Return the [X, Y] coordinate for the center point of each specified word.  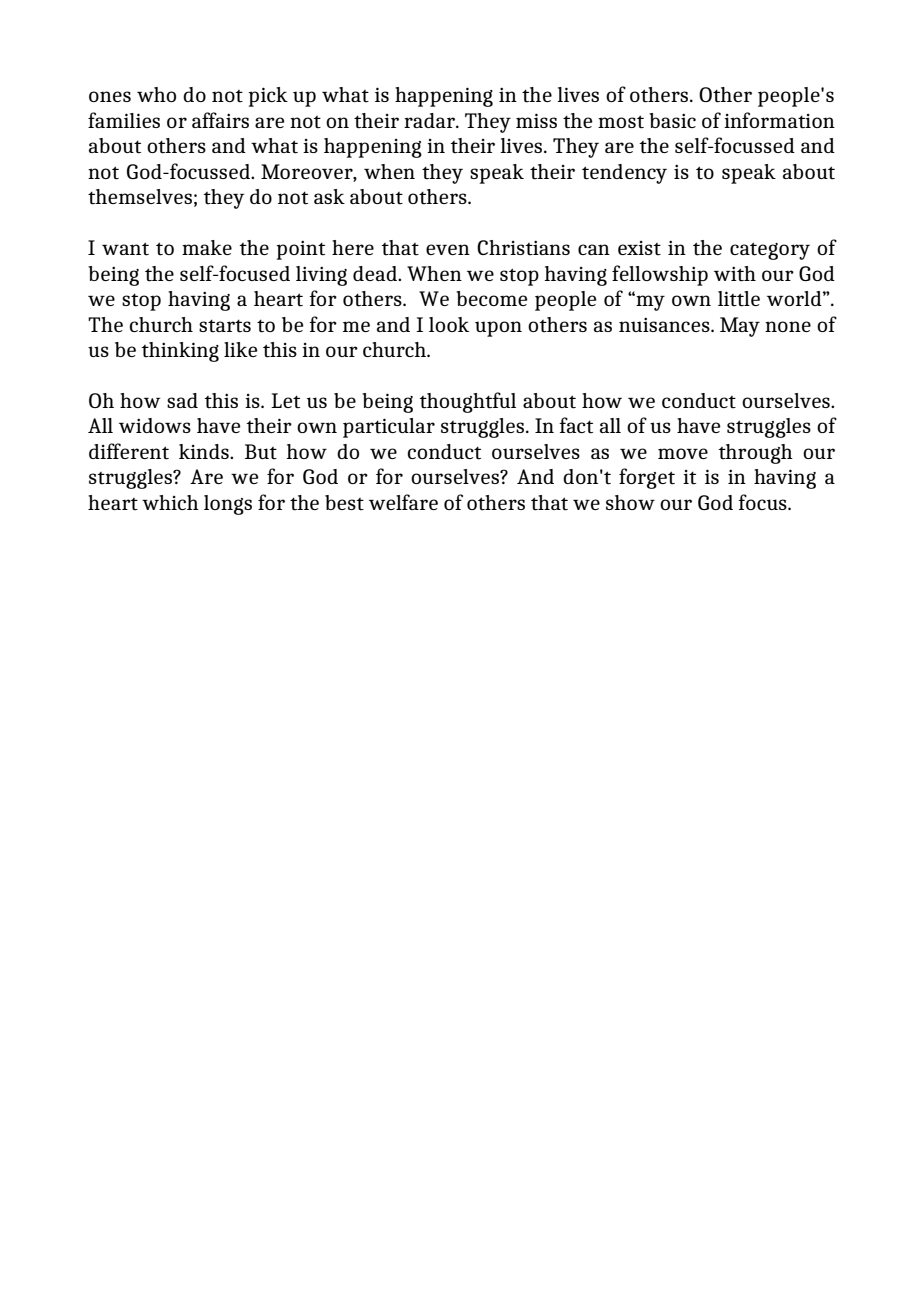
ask [329, 196]
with [735, 274]
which [170, 502]
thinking [180, 352]
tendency [624, 174]
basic [672, 120]
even [448, 249]
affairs [220, 120]
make [207, 247]
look [449, 324]
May [740, 327]
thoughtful [467, 402]
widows [155, 425]
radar [430, 120]
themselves [140, 197]
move [683, 453]
